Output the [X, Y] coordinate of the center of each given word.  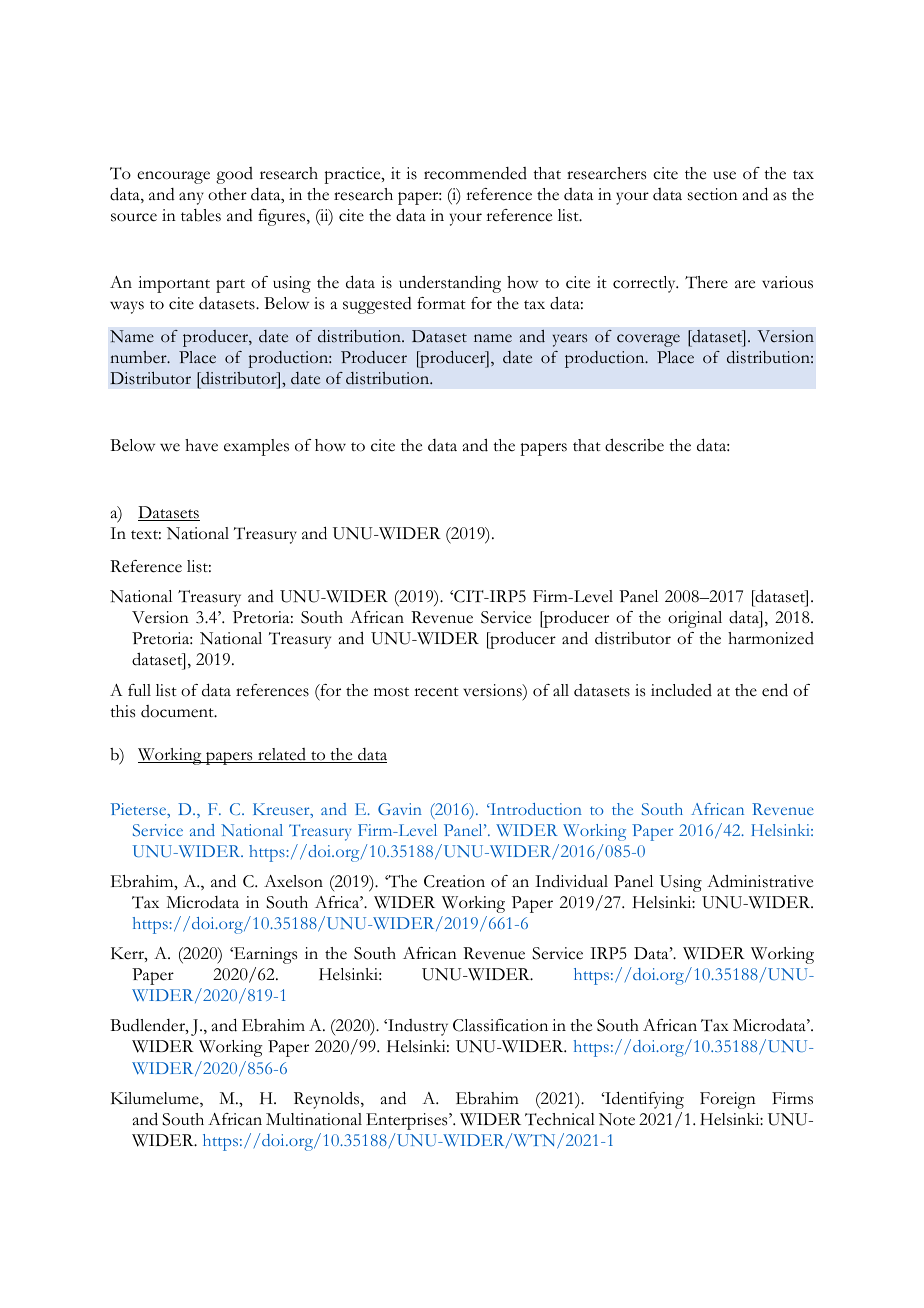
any [191, 198]
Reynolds [328, 1100]
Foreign [728, 1100]
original [695, 619]
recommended [475, 173]
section [713, 194]
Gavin [400, 809]
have [201, 445]
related [282, 755]
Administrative [760, 881]
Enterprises [408, 1121]
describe [634, 445]
